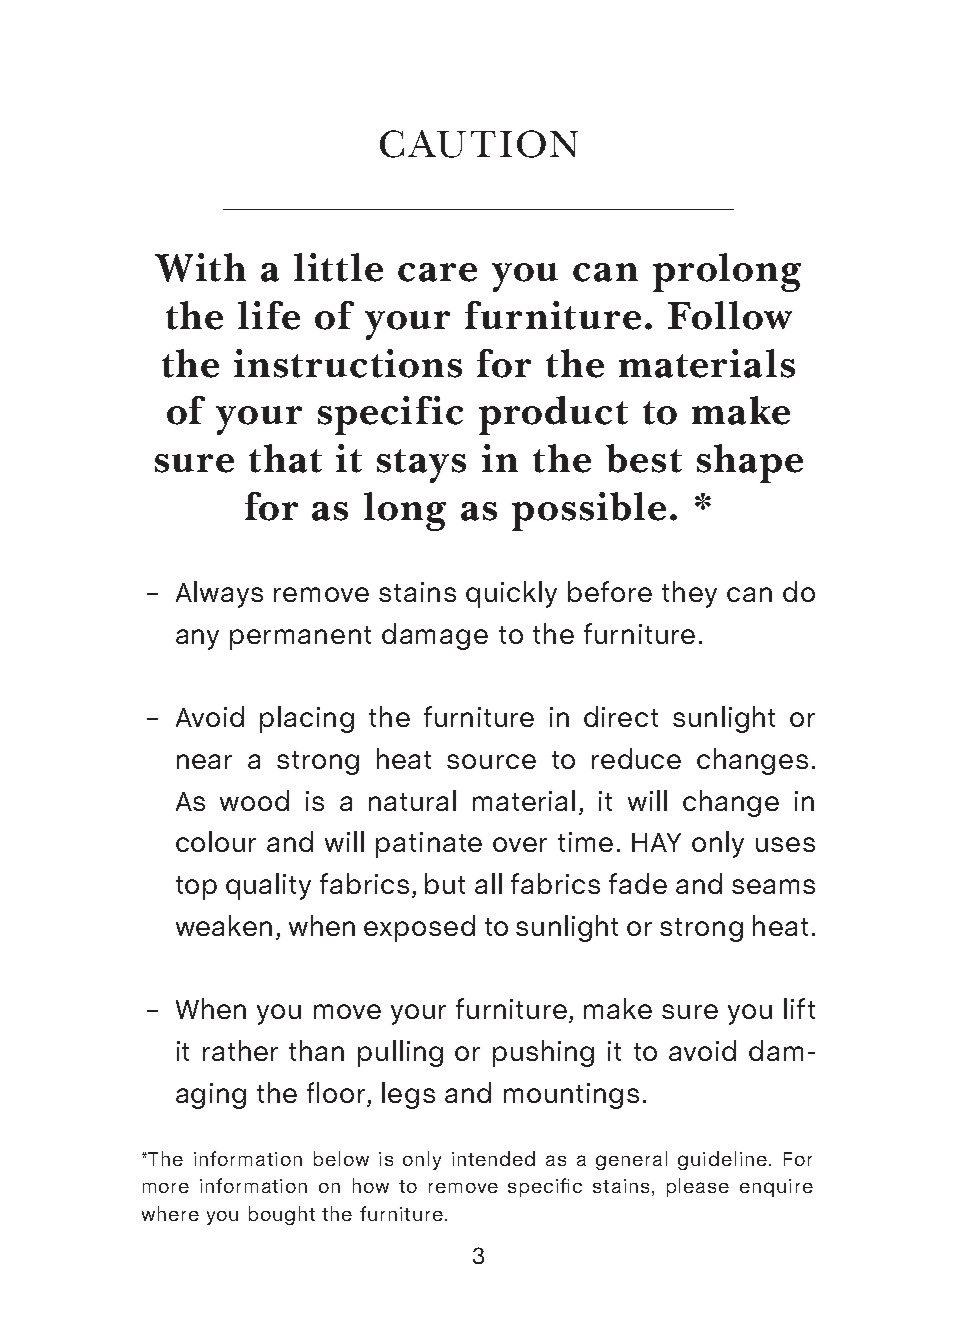  What do you see at coordinates (689, 594) in the screenshot?
I see `they` at bounding box center [689, 594].
